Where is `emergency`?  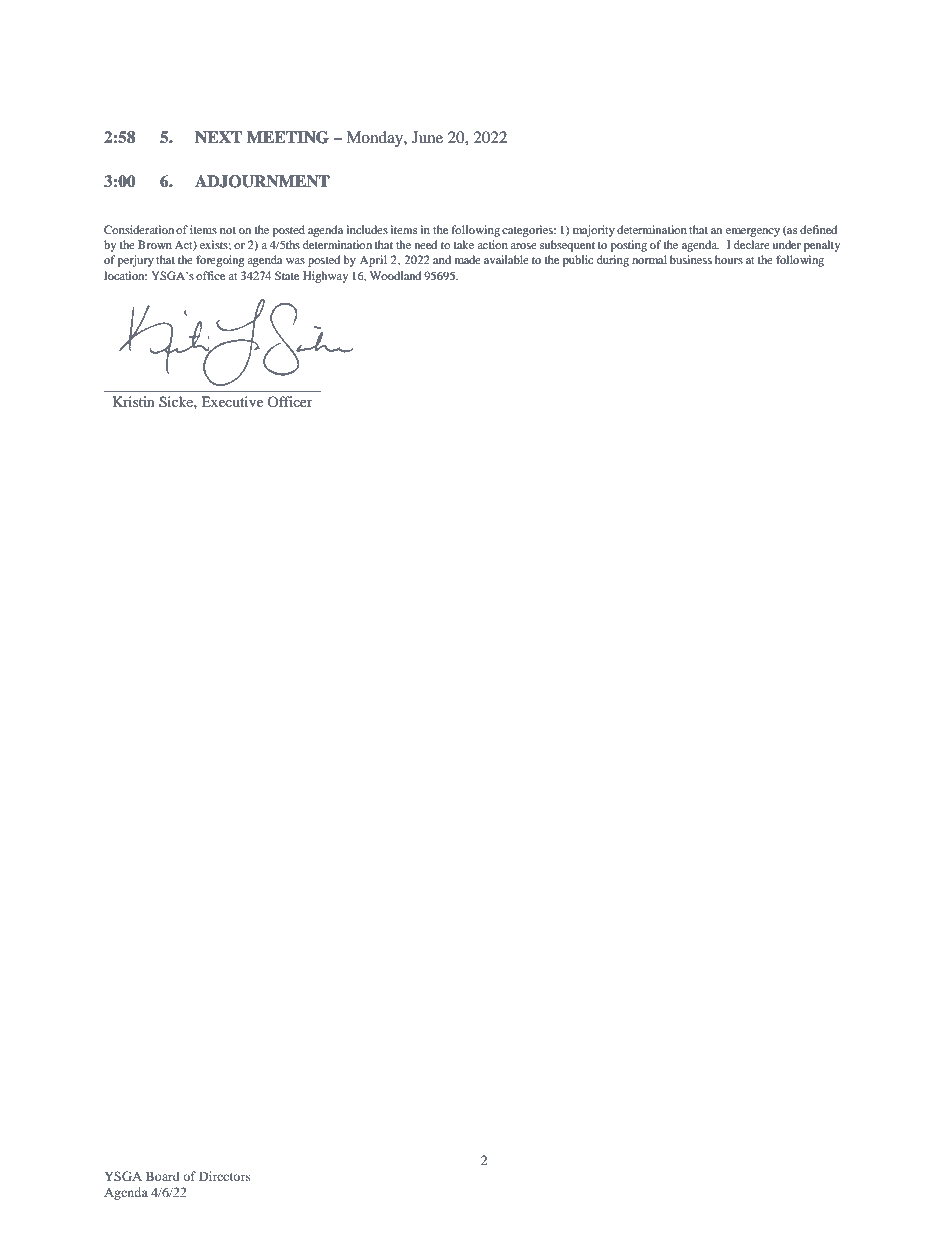
emergency is located at coordinates (753, 232).
